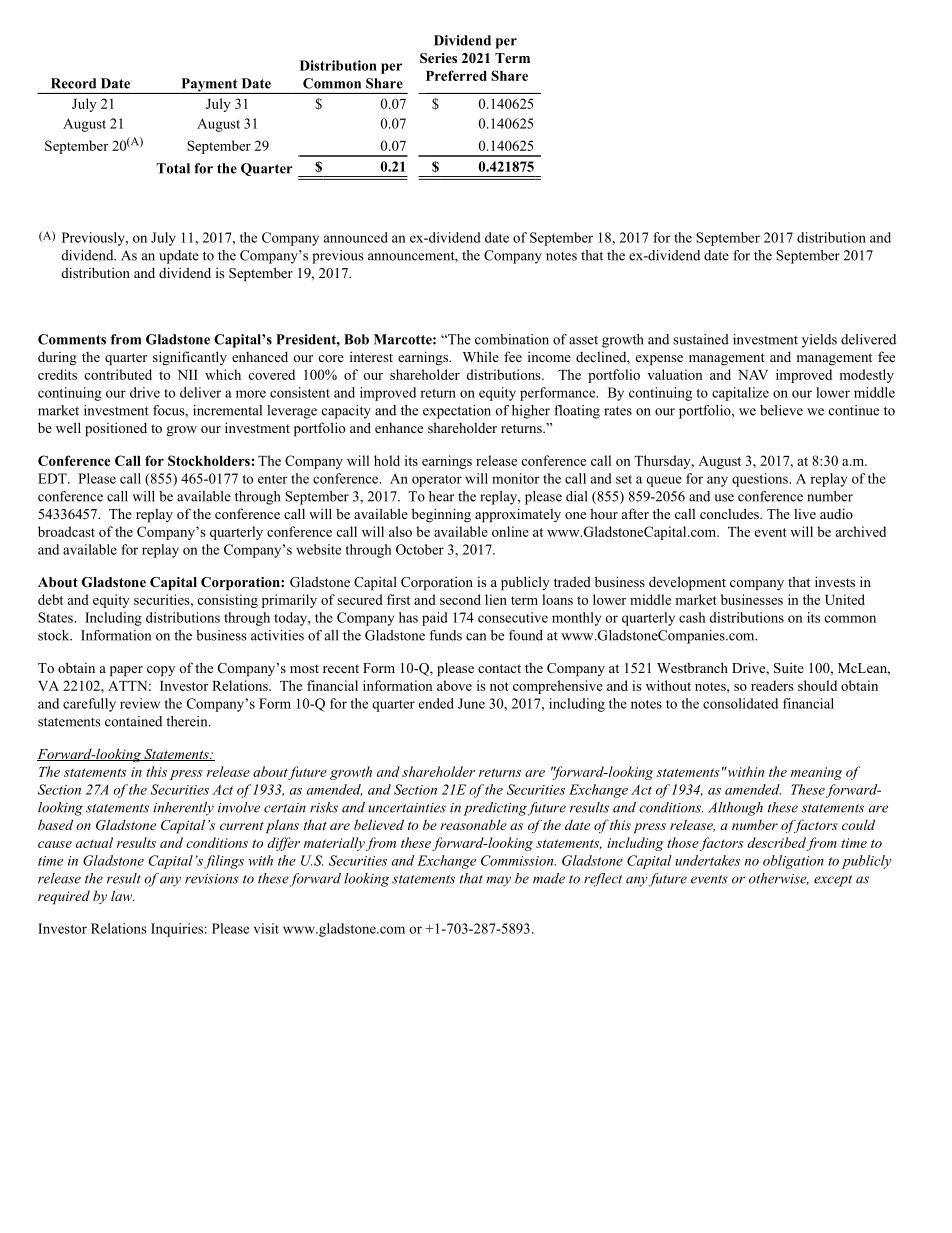 Image resolution: width=952 pixels, height=1233 pixels. What do you see at coordinates (438, 58) in the screenshot?
I see `Series` at bounding box center [438, 58].
